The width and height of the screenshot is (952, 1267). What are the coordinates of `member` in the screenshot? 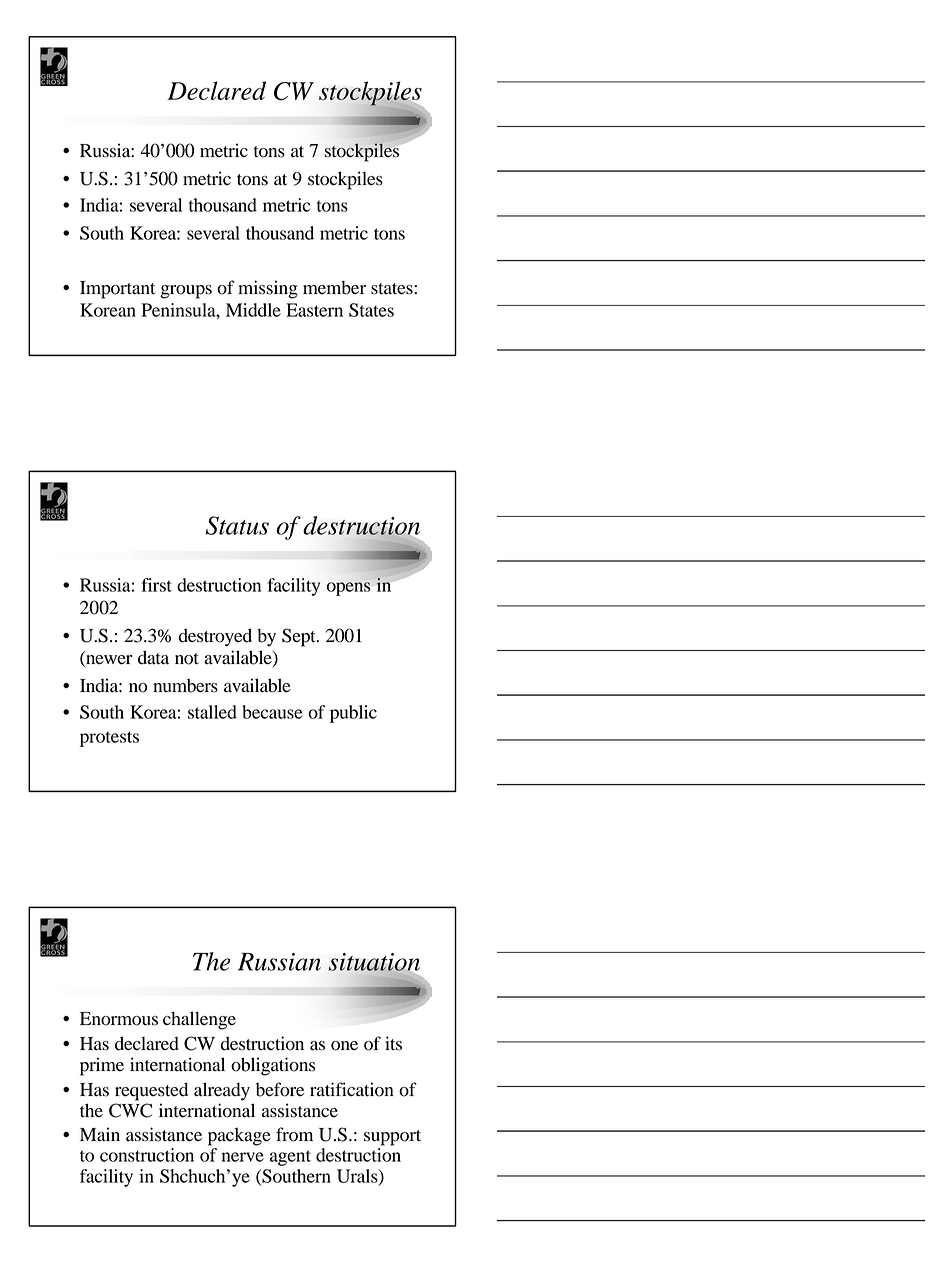 It's located at (334, 287).
